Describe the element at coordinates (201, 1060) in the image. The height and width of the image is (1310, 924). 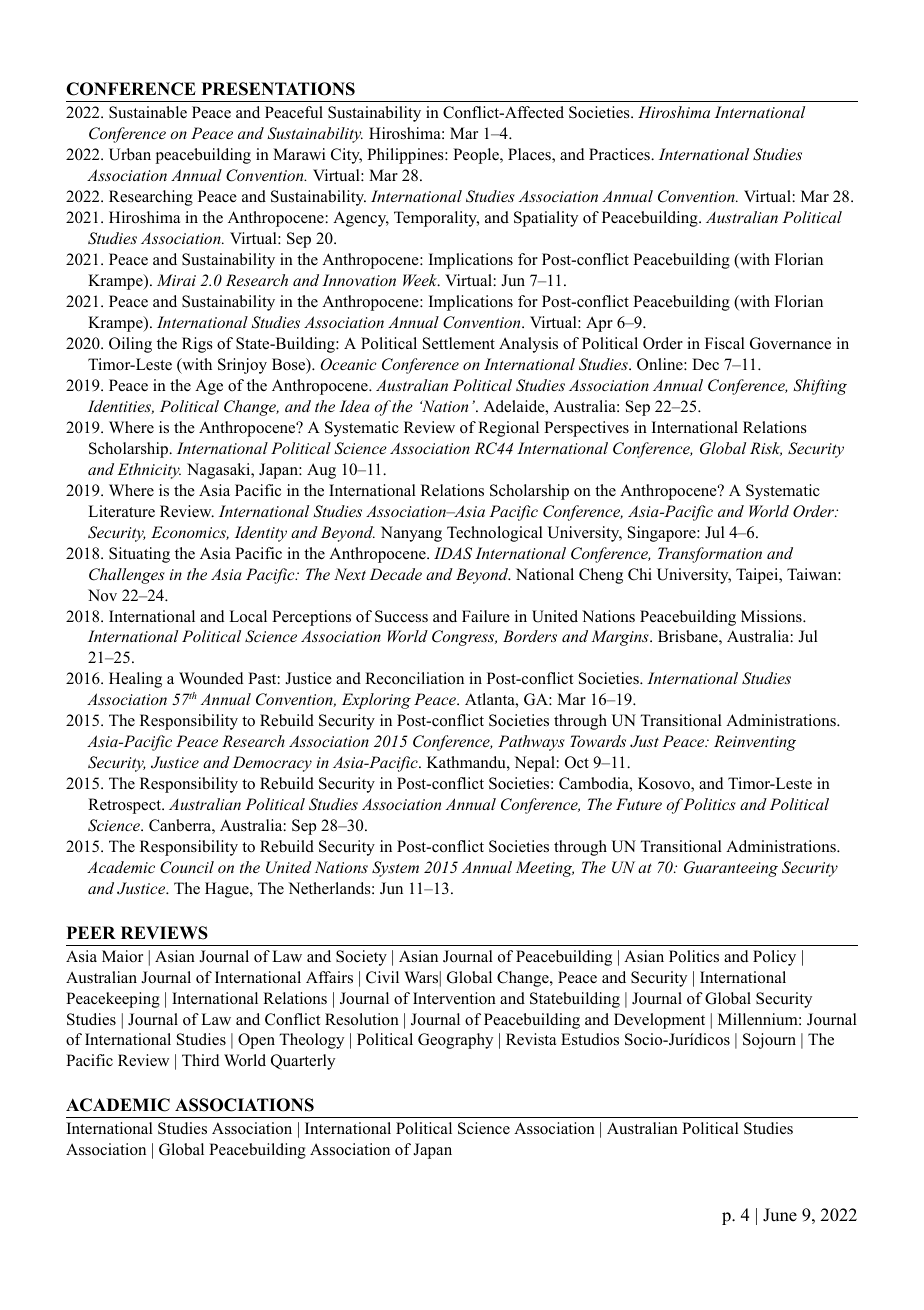
I see `Third` at that location.
